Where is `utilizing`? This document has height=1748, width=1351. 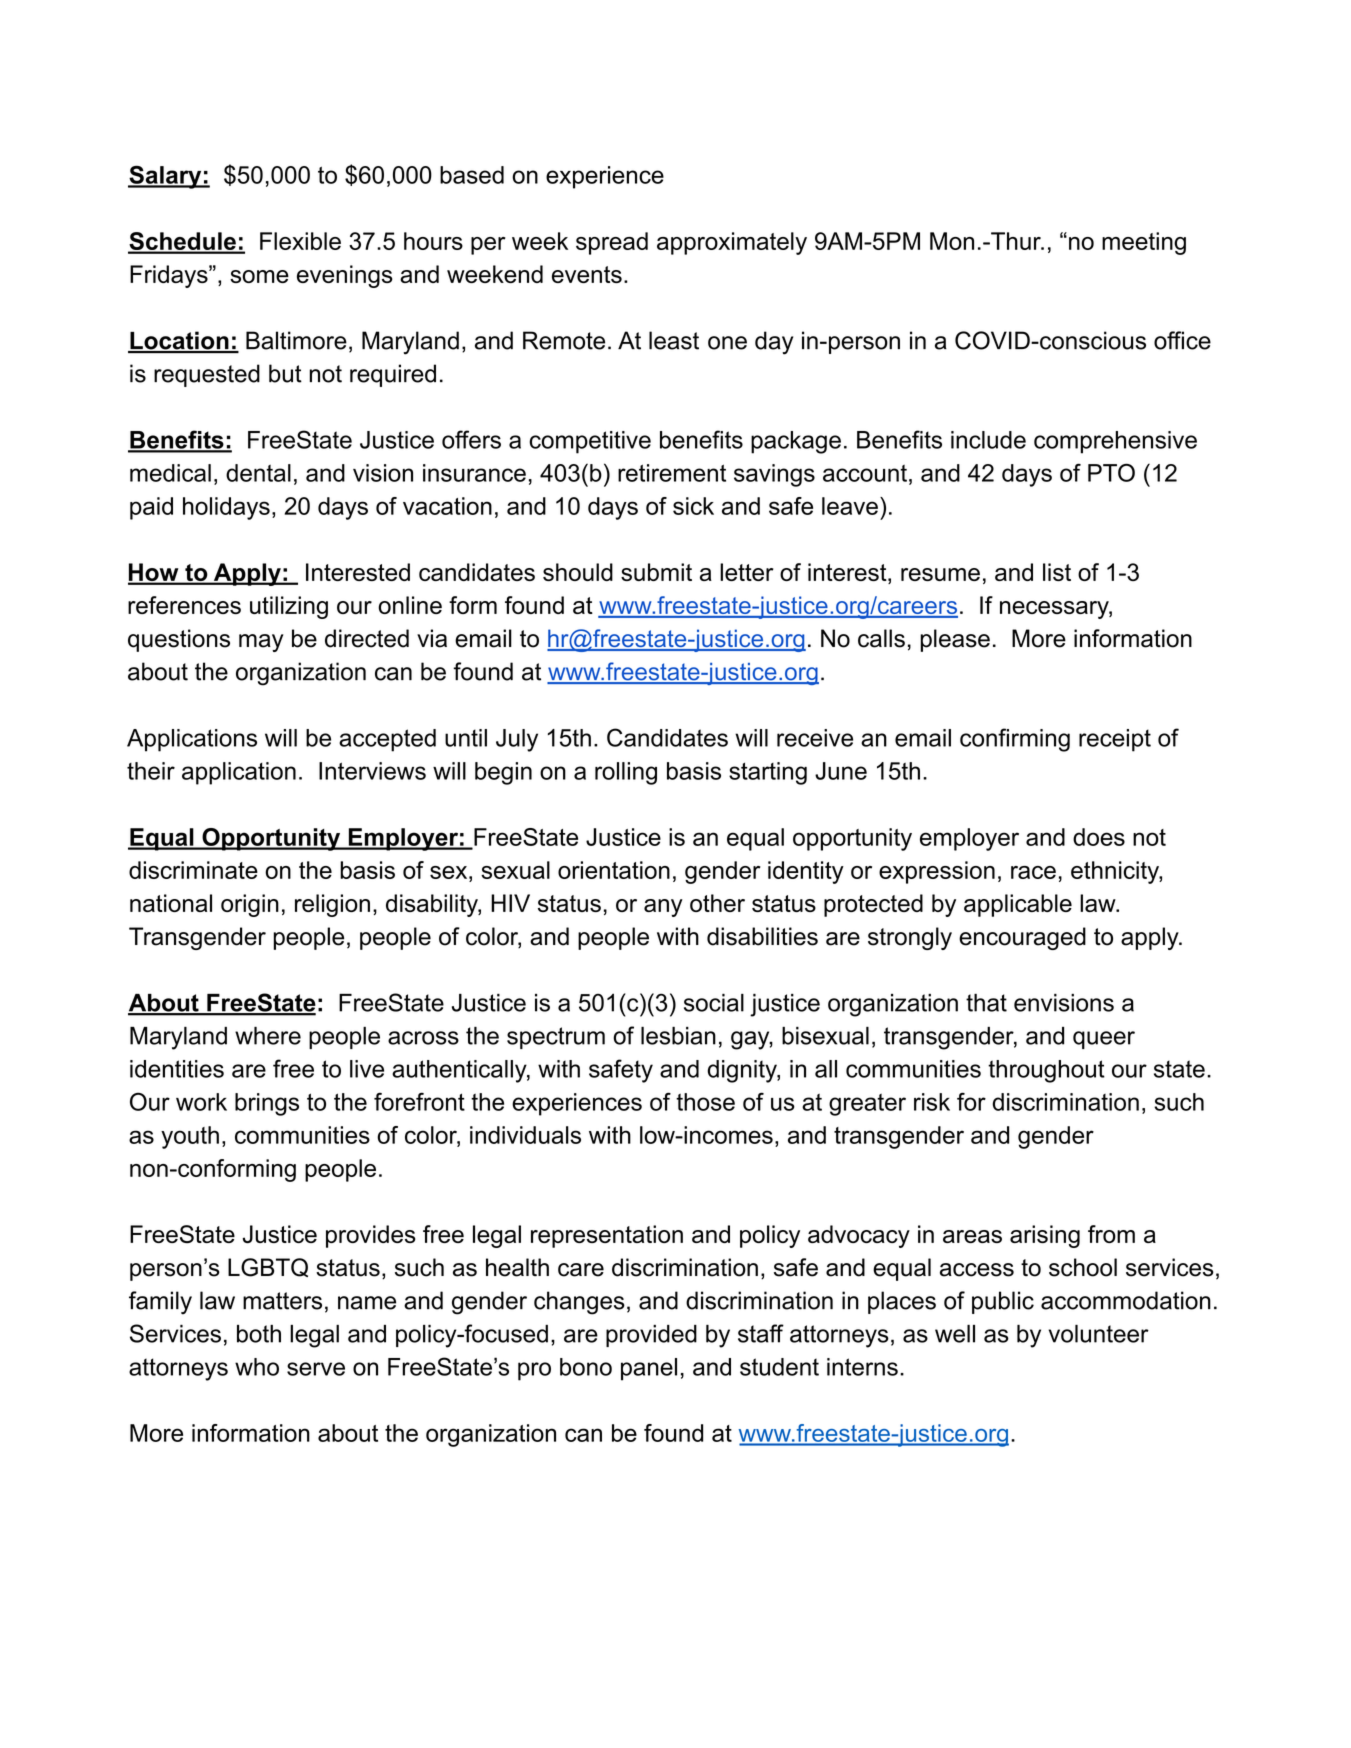 utilizing is located at coordinates (289, 607).
